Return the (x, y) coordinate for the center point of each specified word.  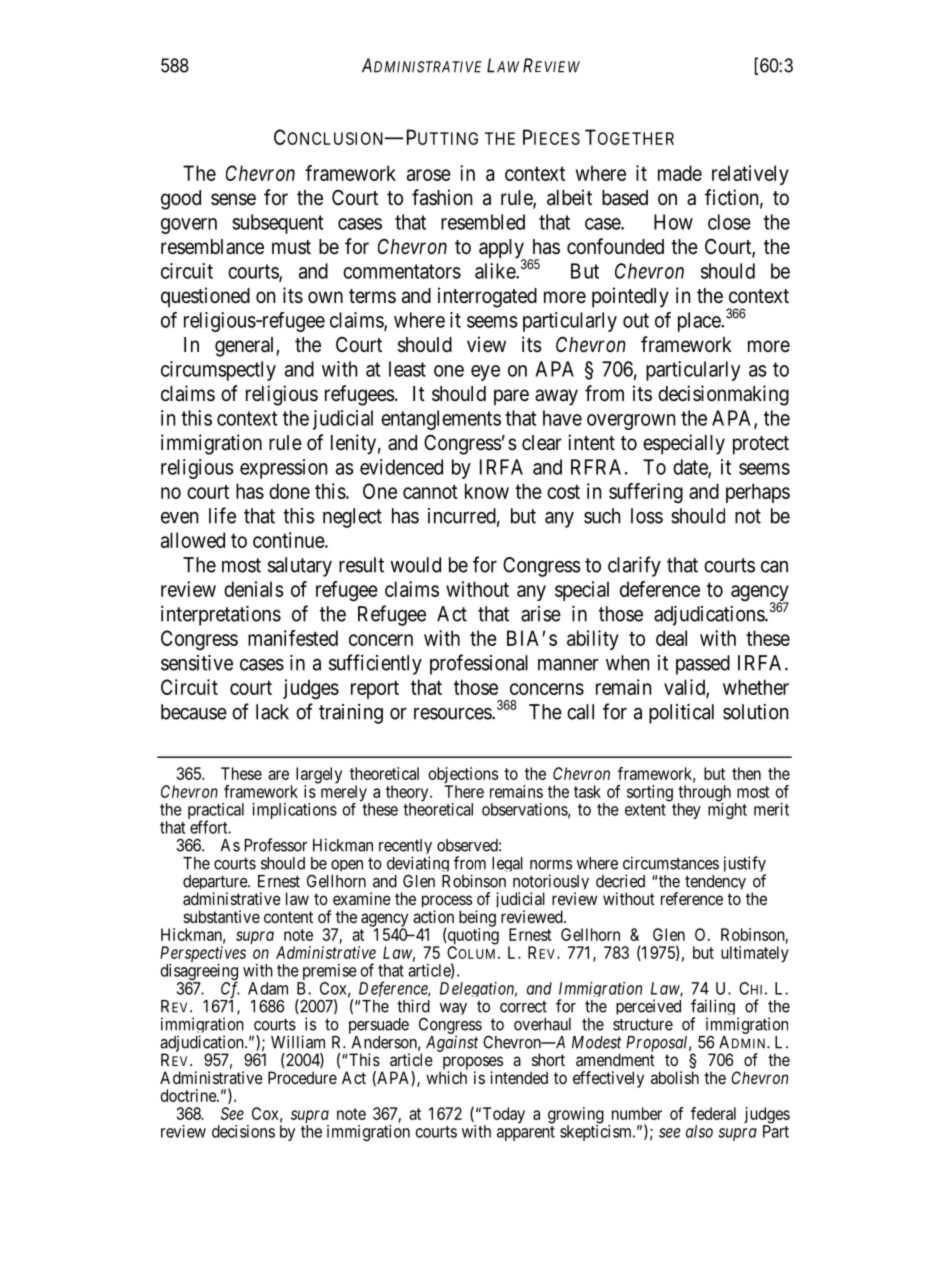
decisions (243, 1131)
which (446, 1077)
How (673, 222)
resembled (483, 222)
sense (233, 199)
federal (713, 1113)
